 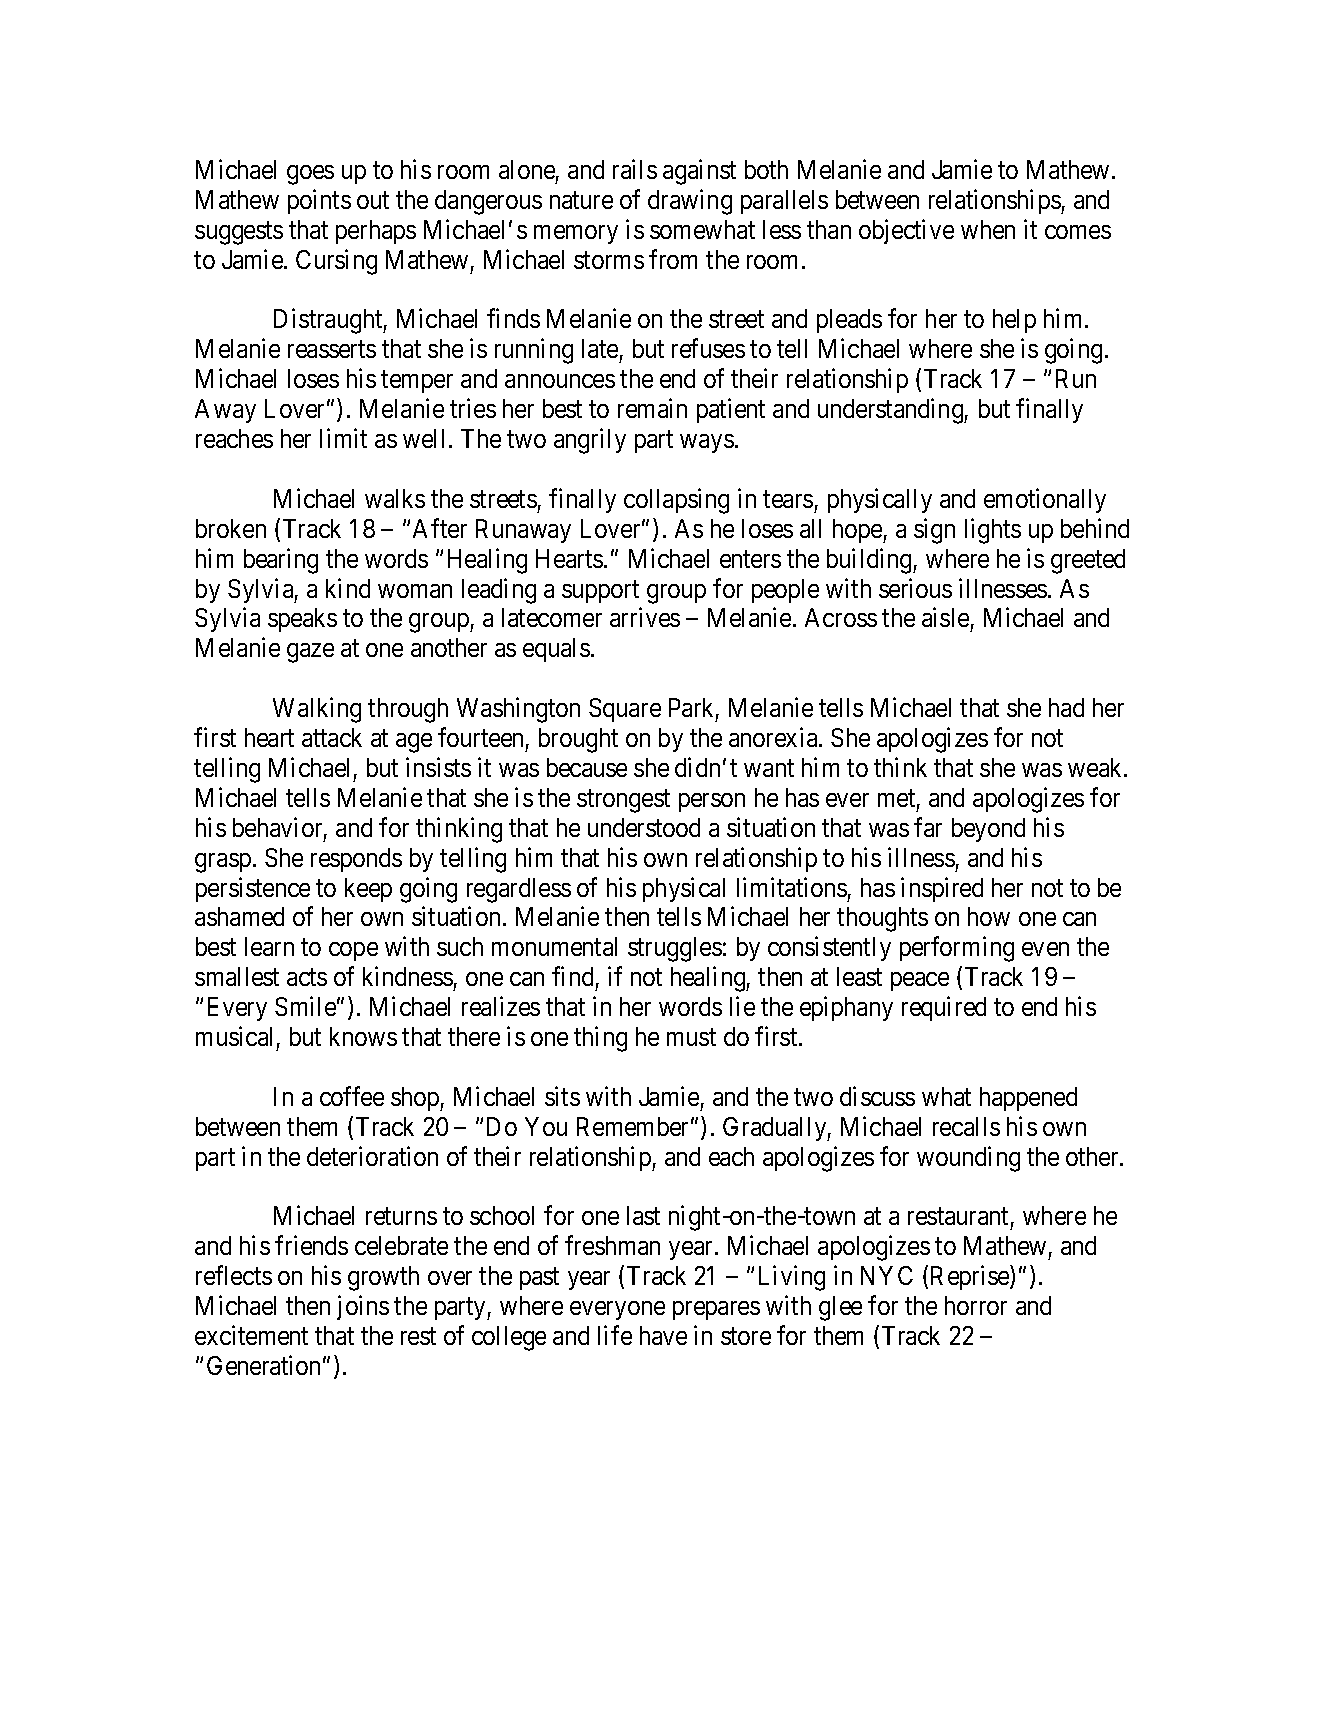 What do you see at coordinates (395, 498) in the screenshot?
I see `walks` at bounding box center [395, 498].
